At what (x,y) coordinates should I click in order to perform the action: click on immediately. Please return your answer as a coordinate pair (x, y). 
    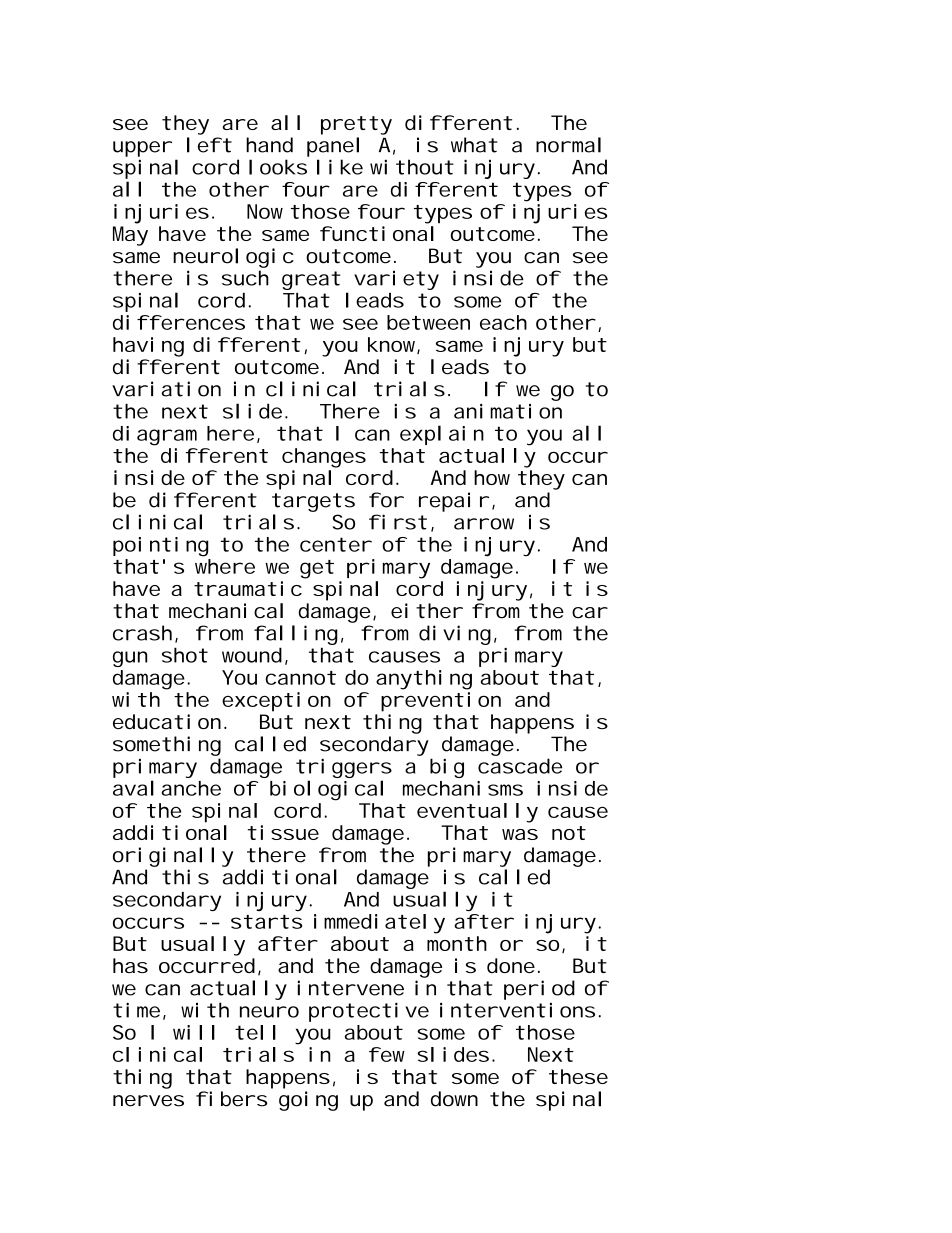
    Looking at the image, I should click on (379, 924).
